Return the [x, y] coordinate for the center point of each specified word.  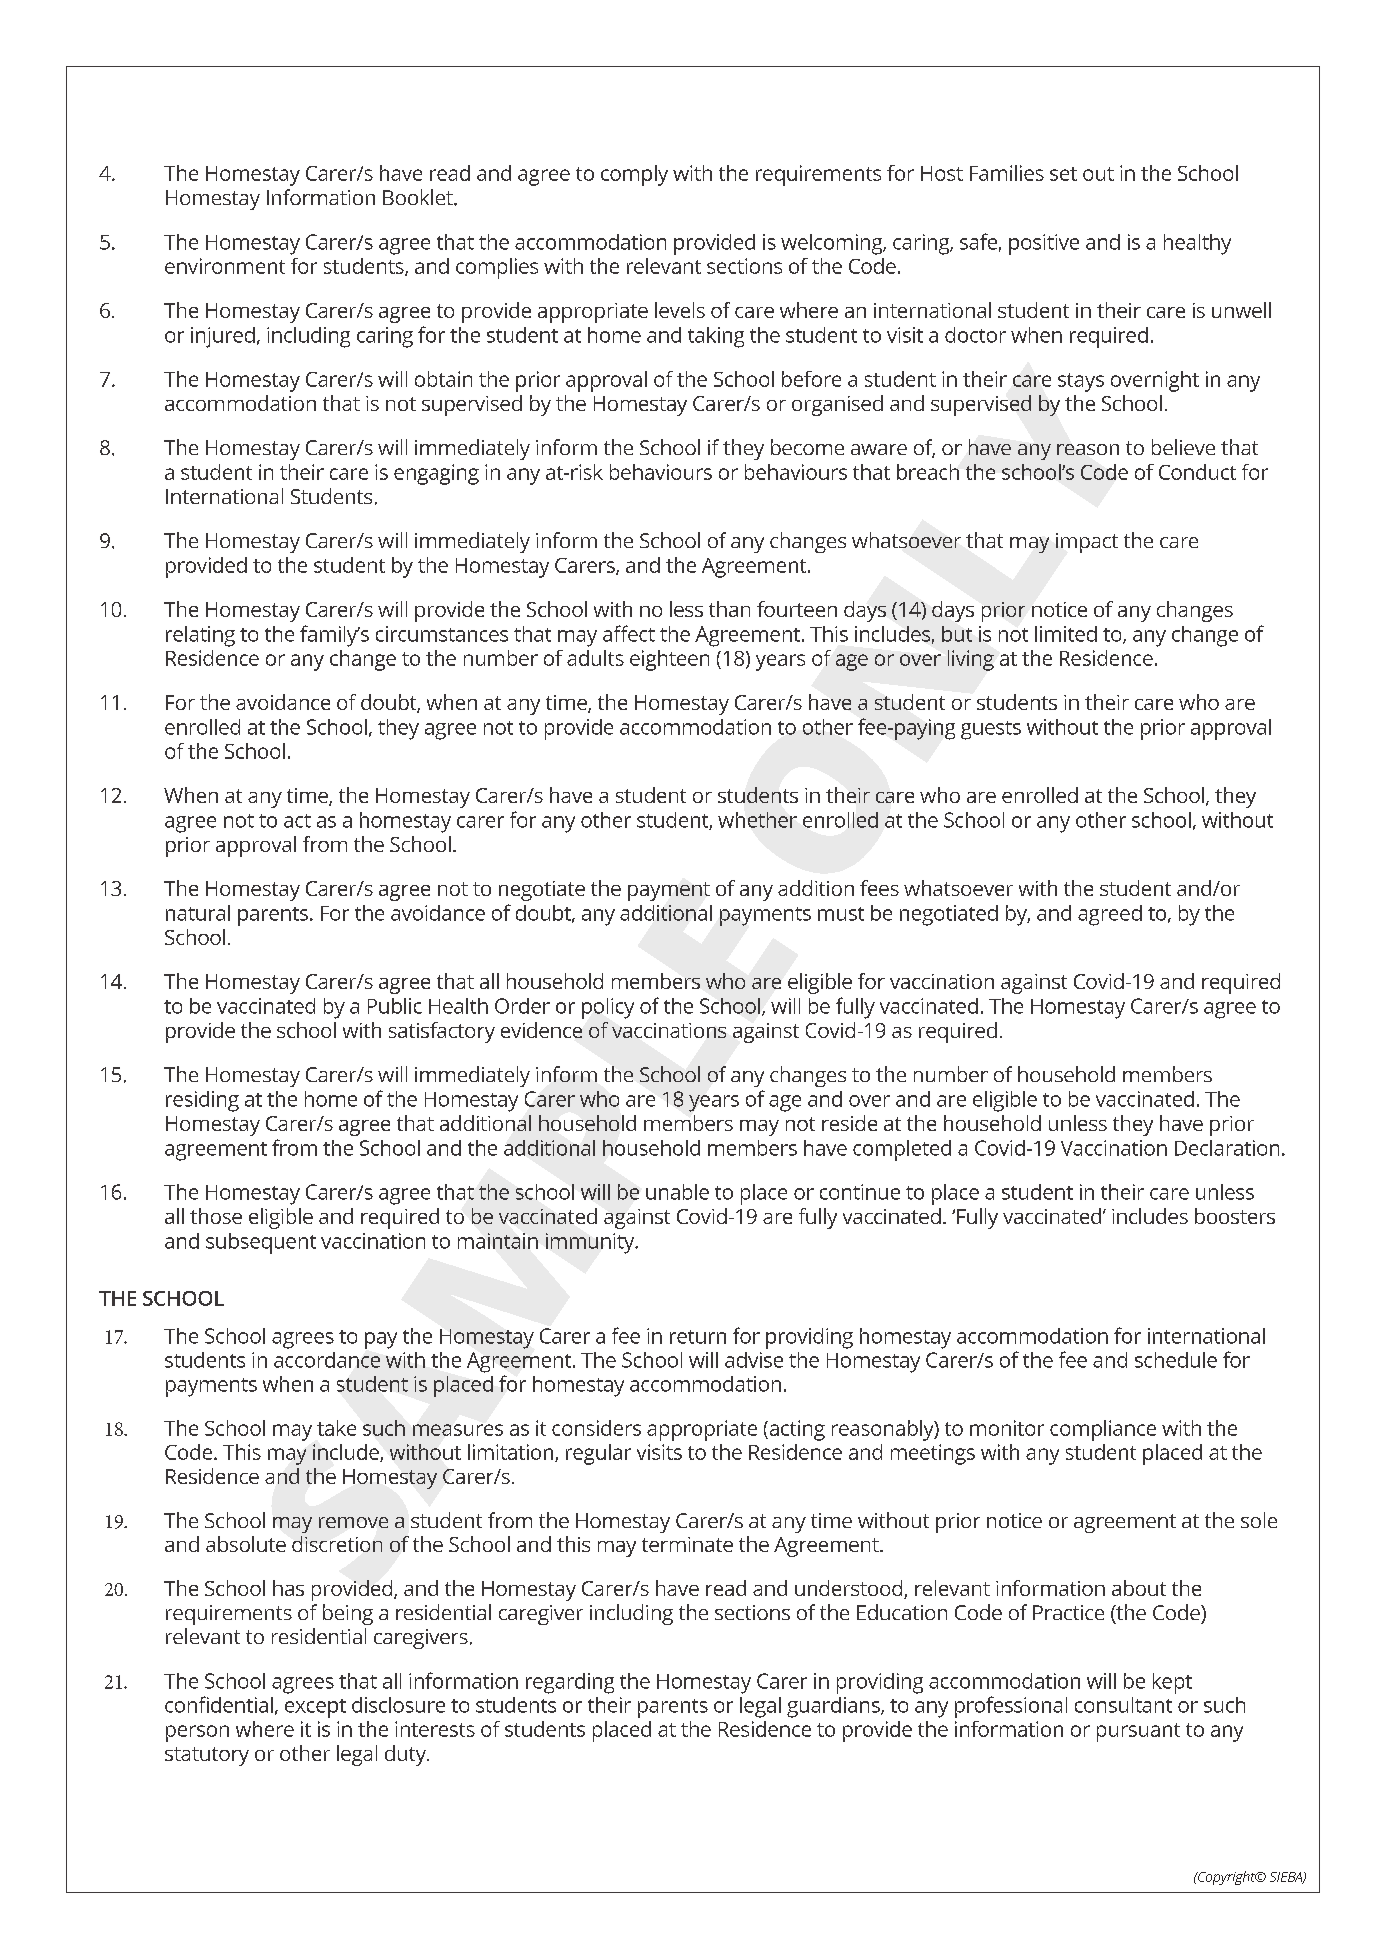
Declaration [1227, 1148]
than [729, 609]
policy [608, 1008]
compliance [1103, 1430]
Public [395, 1006]
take [336, 1428]
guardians [834, 1707]
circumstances [442, 634]
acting [796, 1430]
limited [1066, 634]
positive [1044, 244]
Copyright [1227, 1878]
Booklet [419, 197]
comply [634, 175]
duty [406, 1755]
